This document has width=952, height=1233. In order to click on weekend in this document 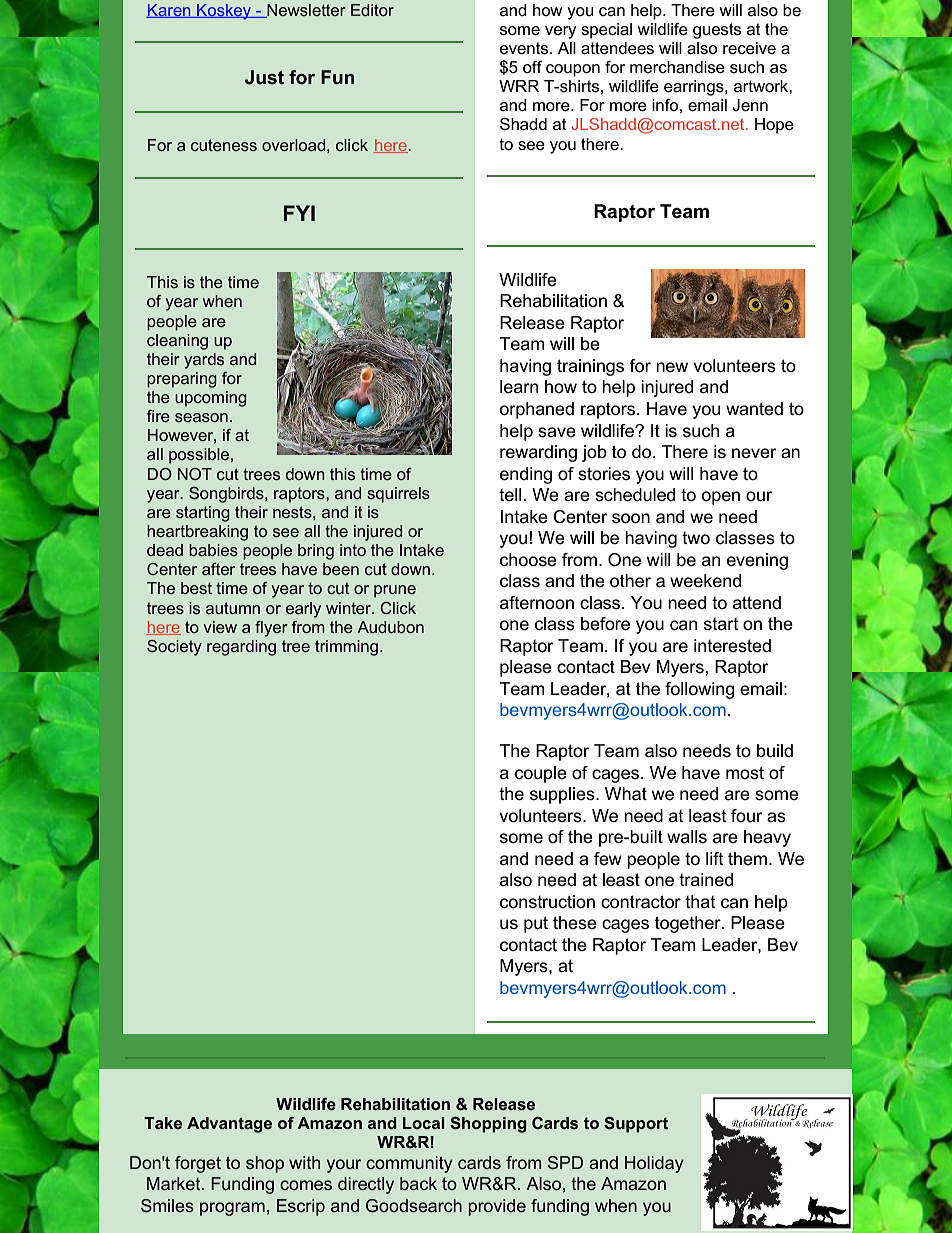, I will do `click(705, 581)`.
